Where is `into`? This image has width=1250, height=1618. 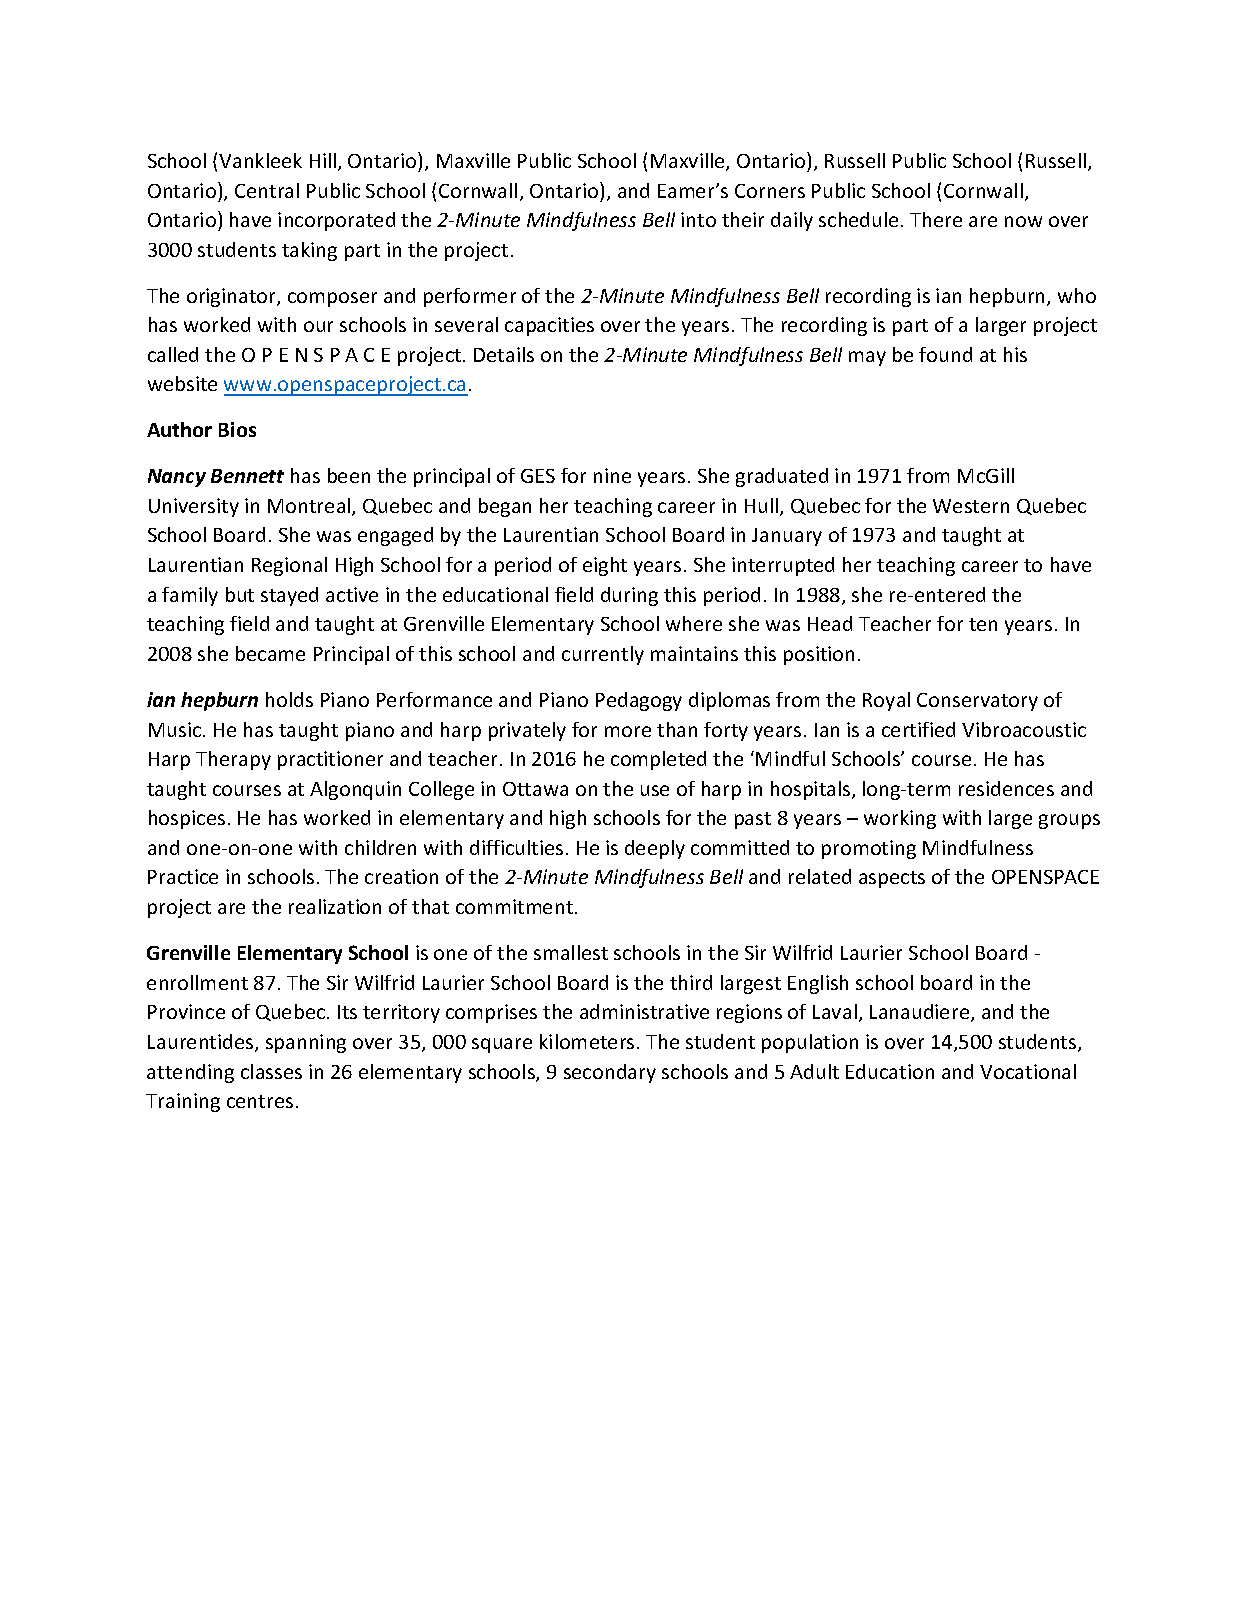
into is located at coordinates (698, 219).
